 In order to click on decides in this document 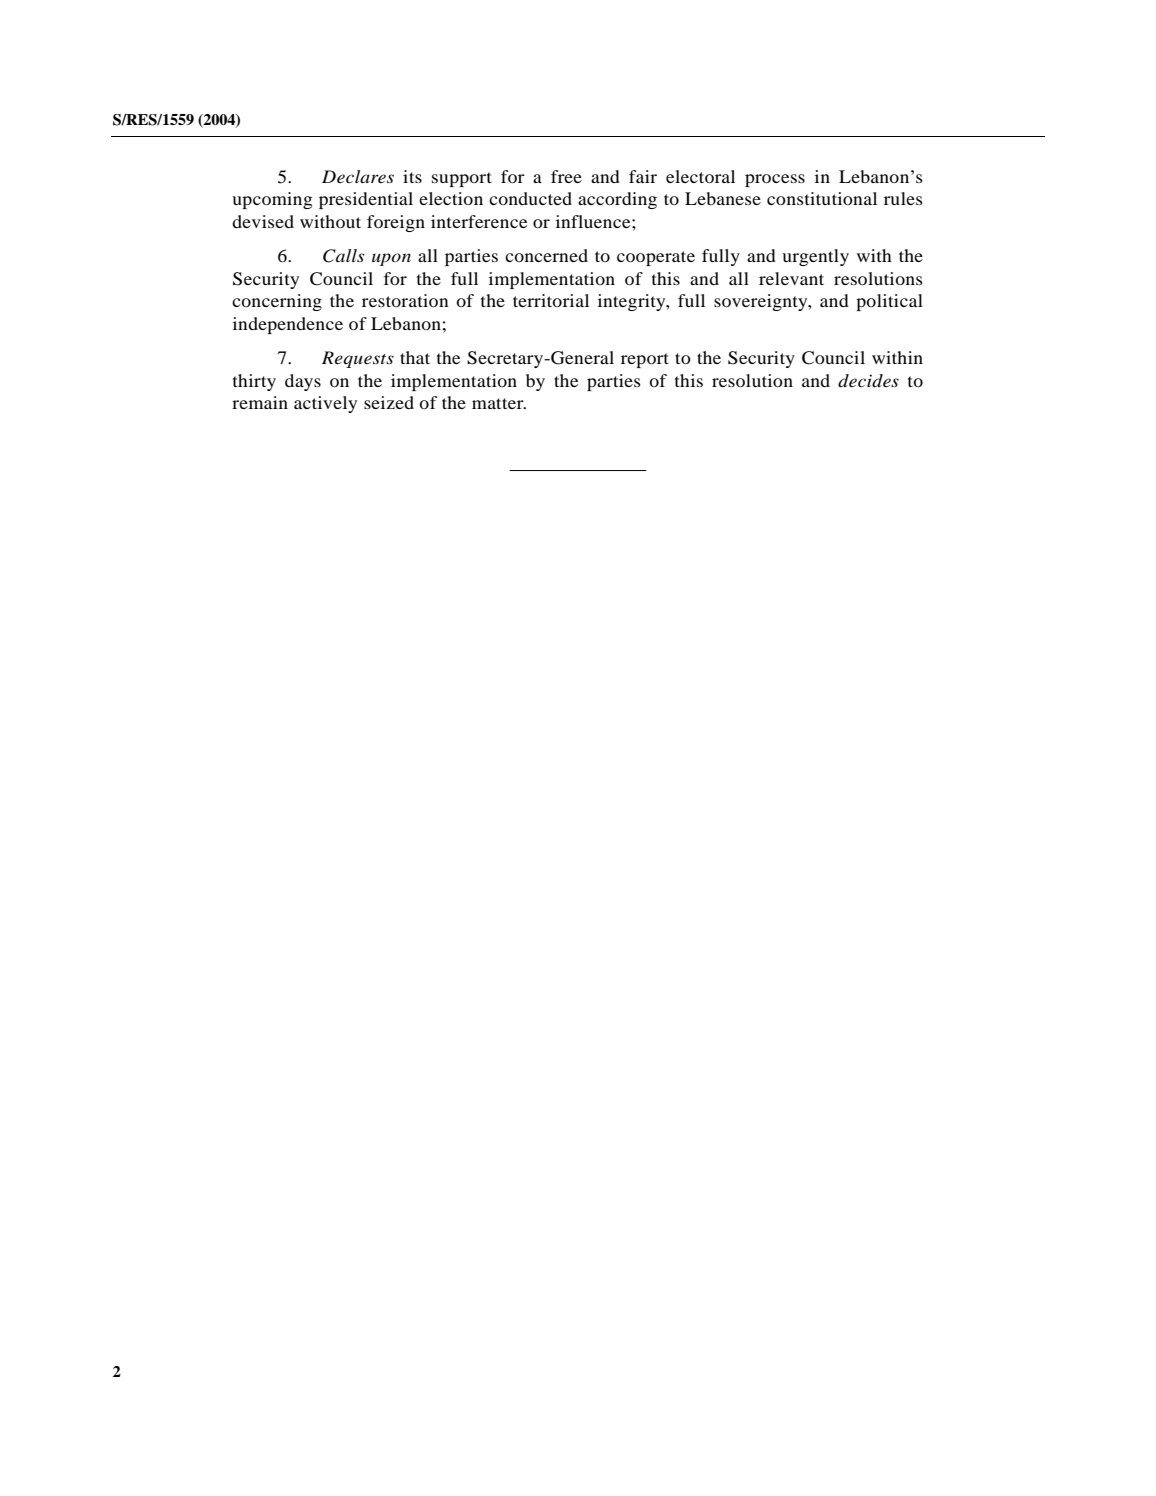, I will do `click(868, 381)`.
